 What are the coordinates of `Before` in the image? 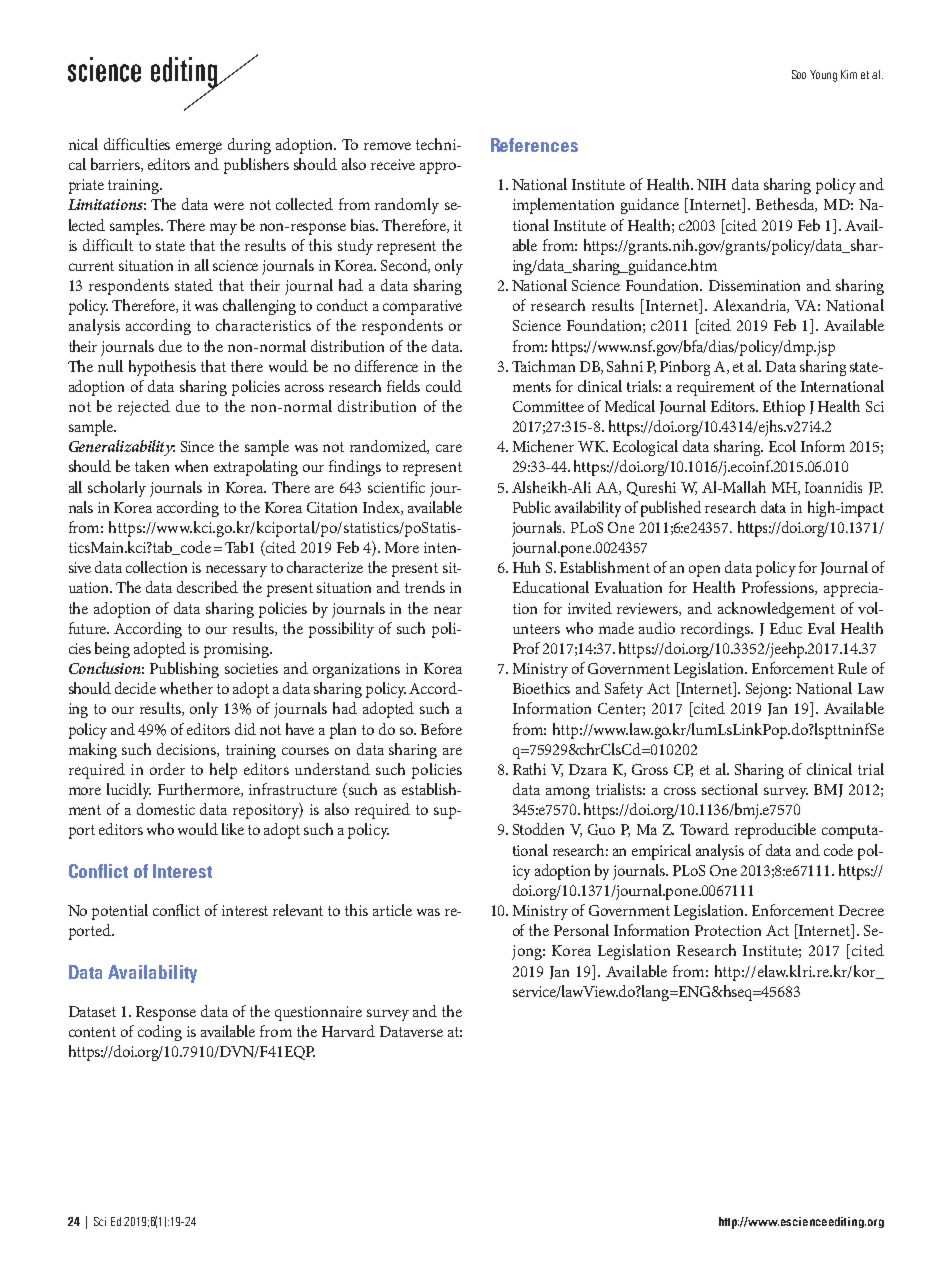 It's located at (441, 729).
